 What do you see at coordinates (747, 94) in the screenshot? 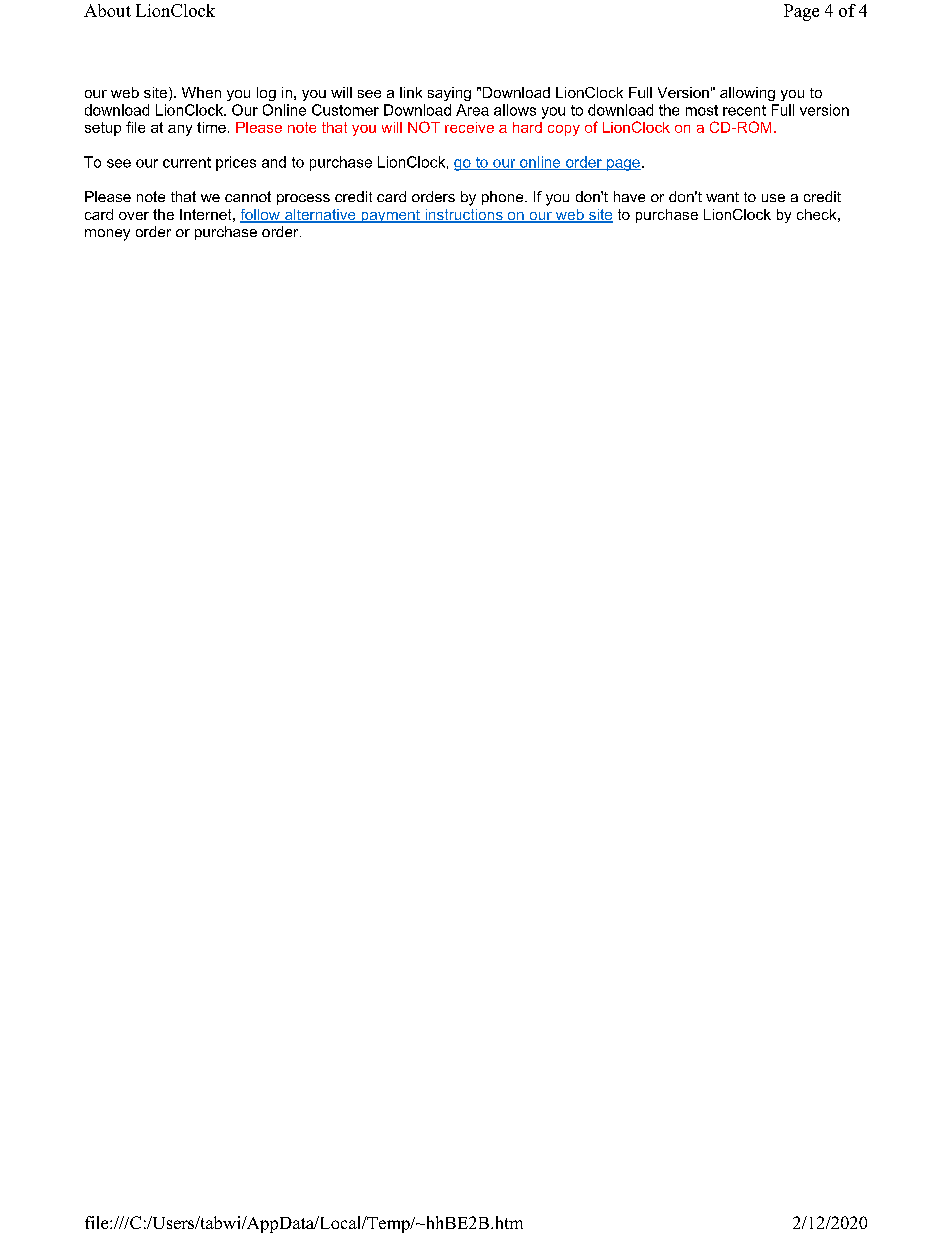
I see `allowing` at bounding box center [747, 94].
